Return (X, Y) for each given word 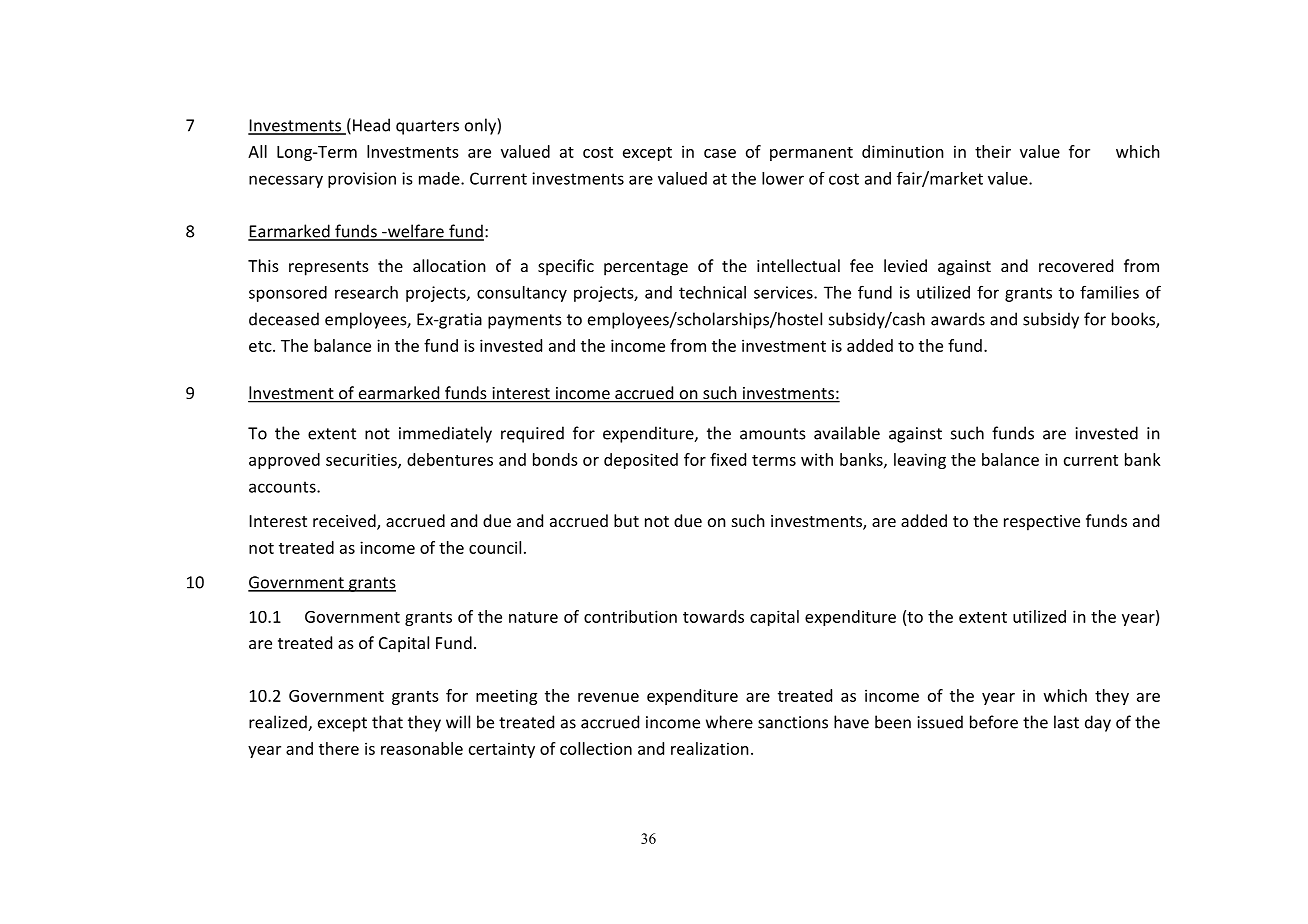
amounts (773, 434)
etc (261, 346)
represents (329, 268)
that (387, 722)
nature (533, 617)
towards (713, 616)
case (720, 153)
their (993, 151)
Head (371, 125)
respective (1042, 523)
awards (958, 319)
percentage (646, 268)
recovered (1076, 265)
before (994, 722)
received (345, 522)
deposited (641, 461)
